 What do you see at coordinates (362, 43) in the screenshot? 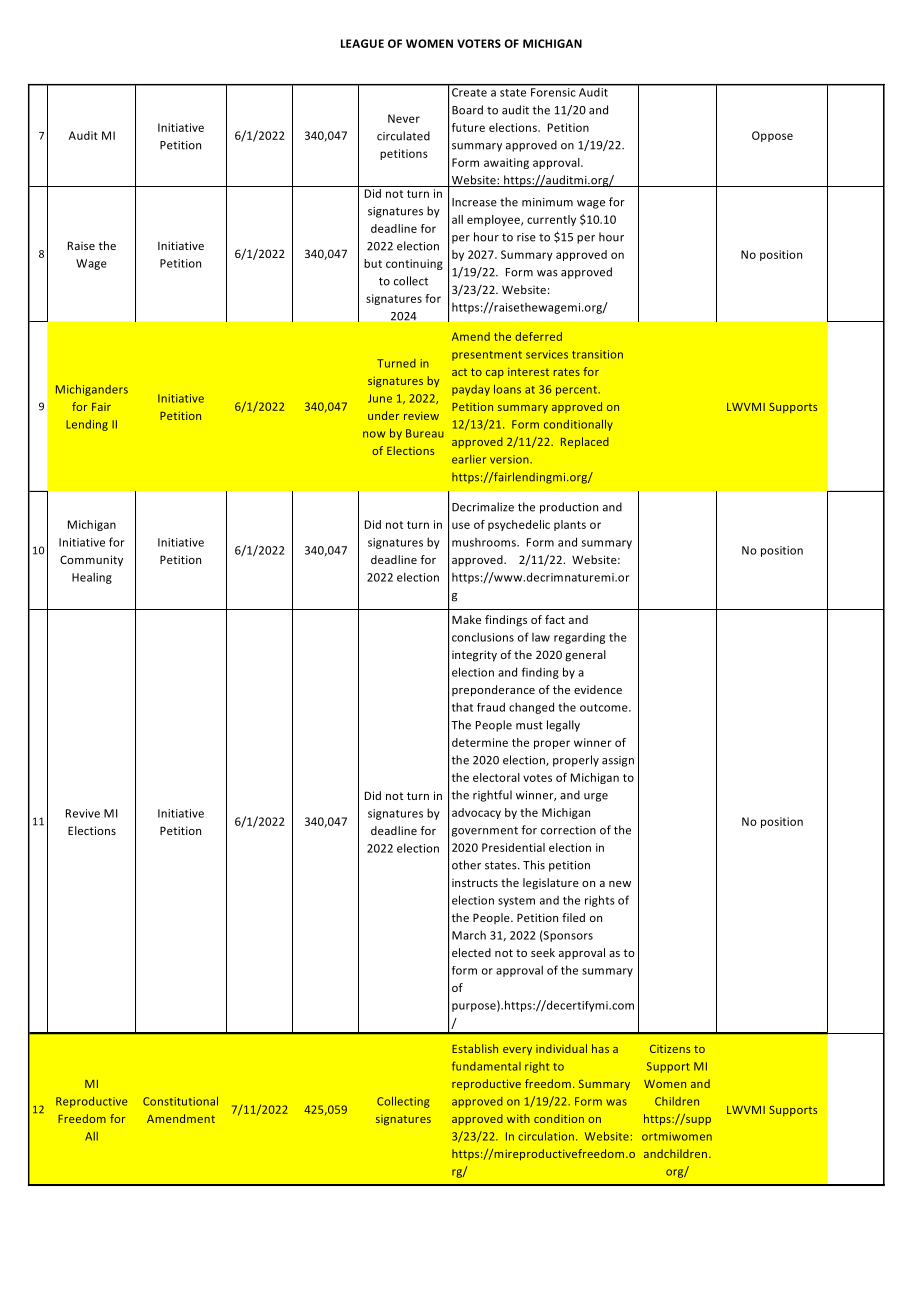
I see `LEAGUE` at bounding box center [362, 43].
